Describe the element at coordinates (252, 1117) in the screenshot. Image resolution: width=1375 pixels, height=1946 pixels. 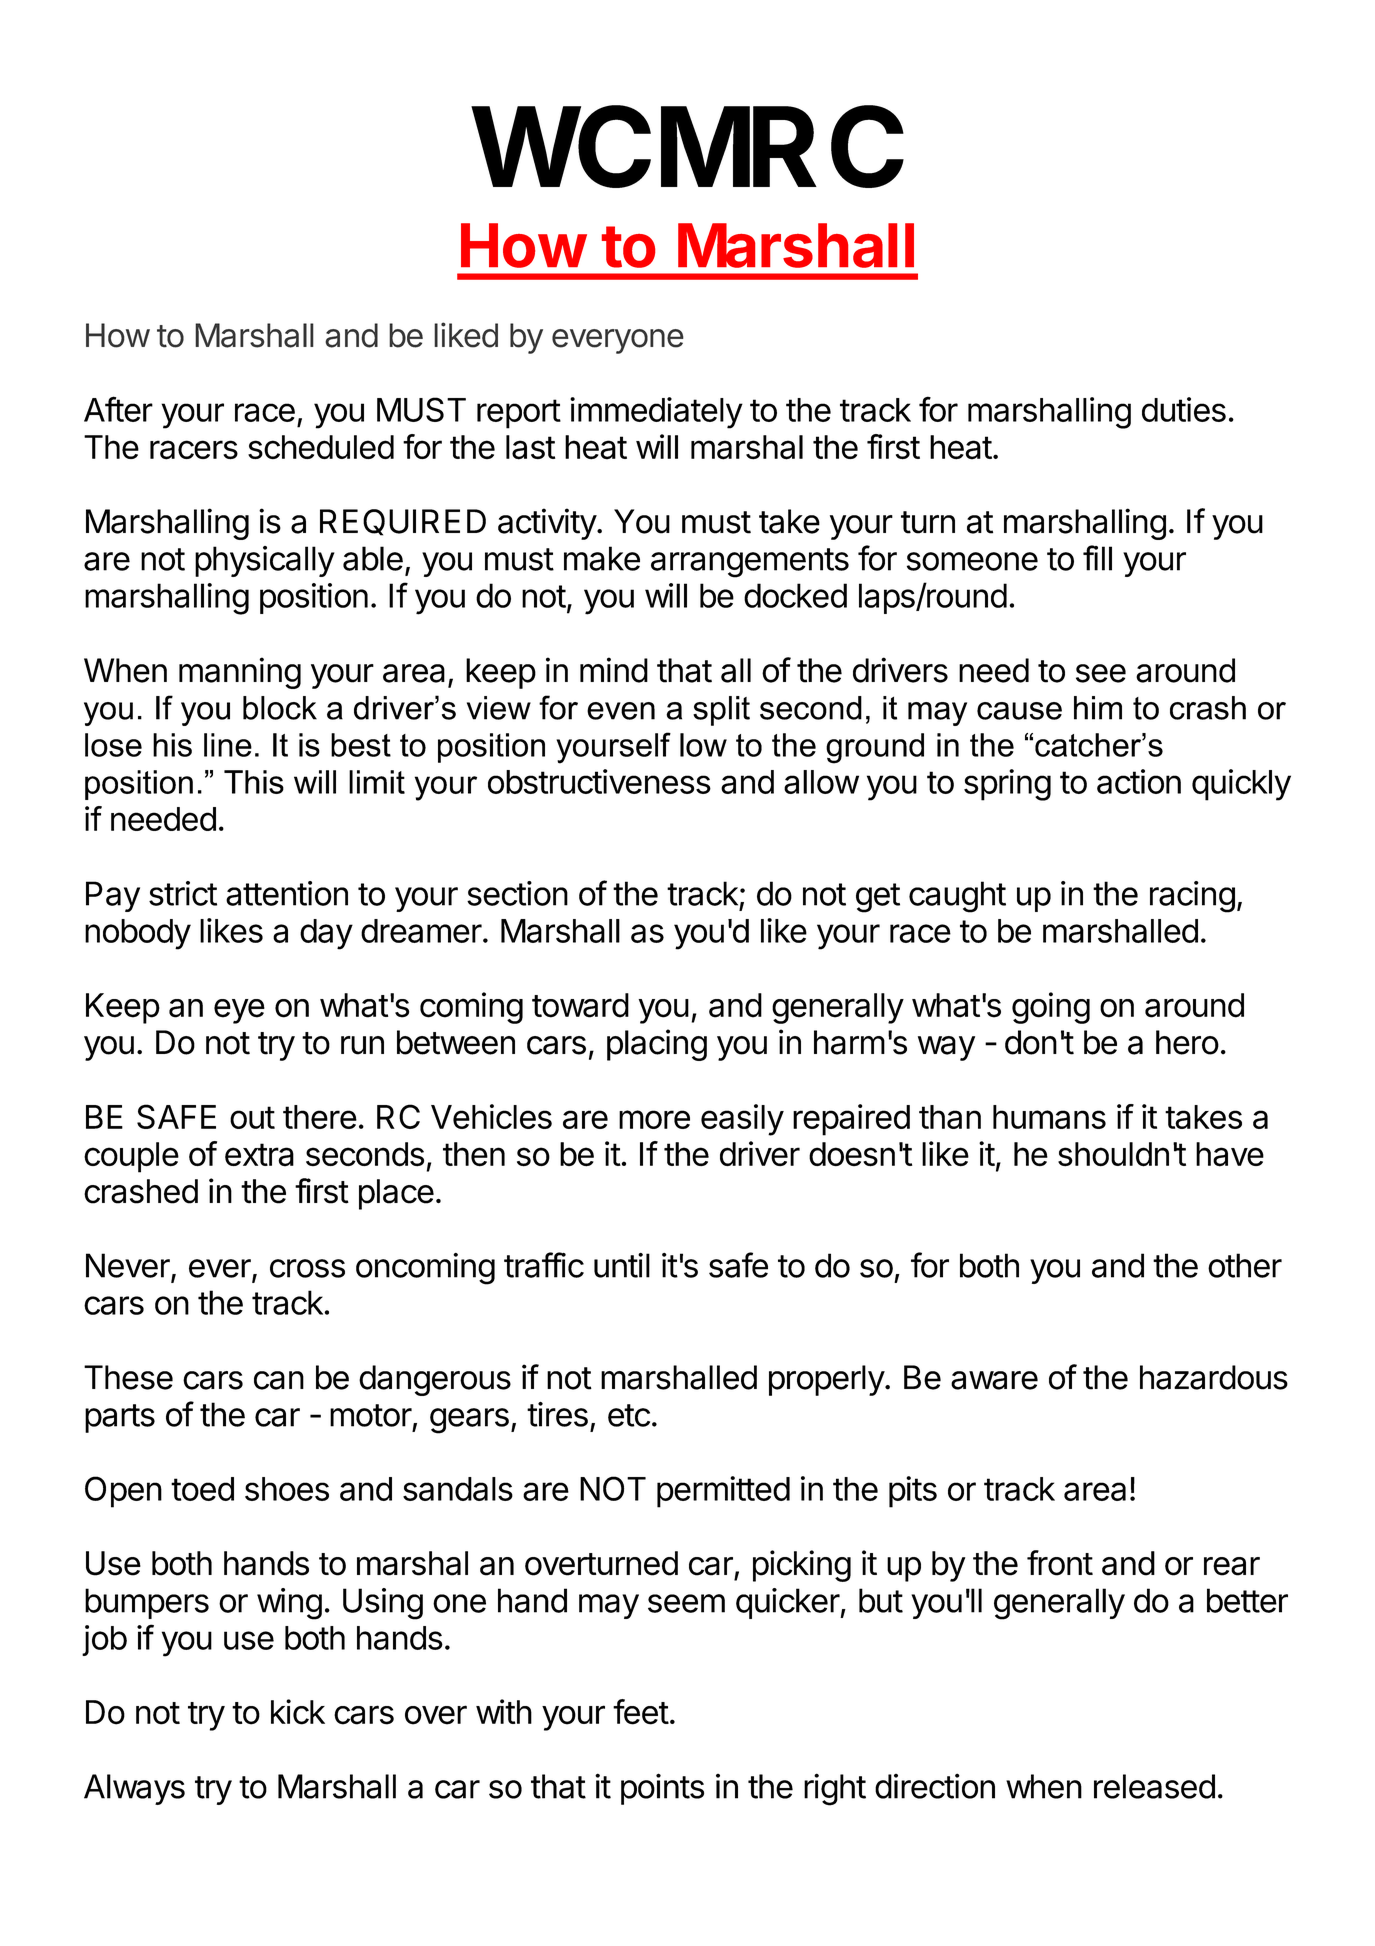
I see `out` at that location.
